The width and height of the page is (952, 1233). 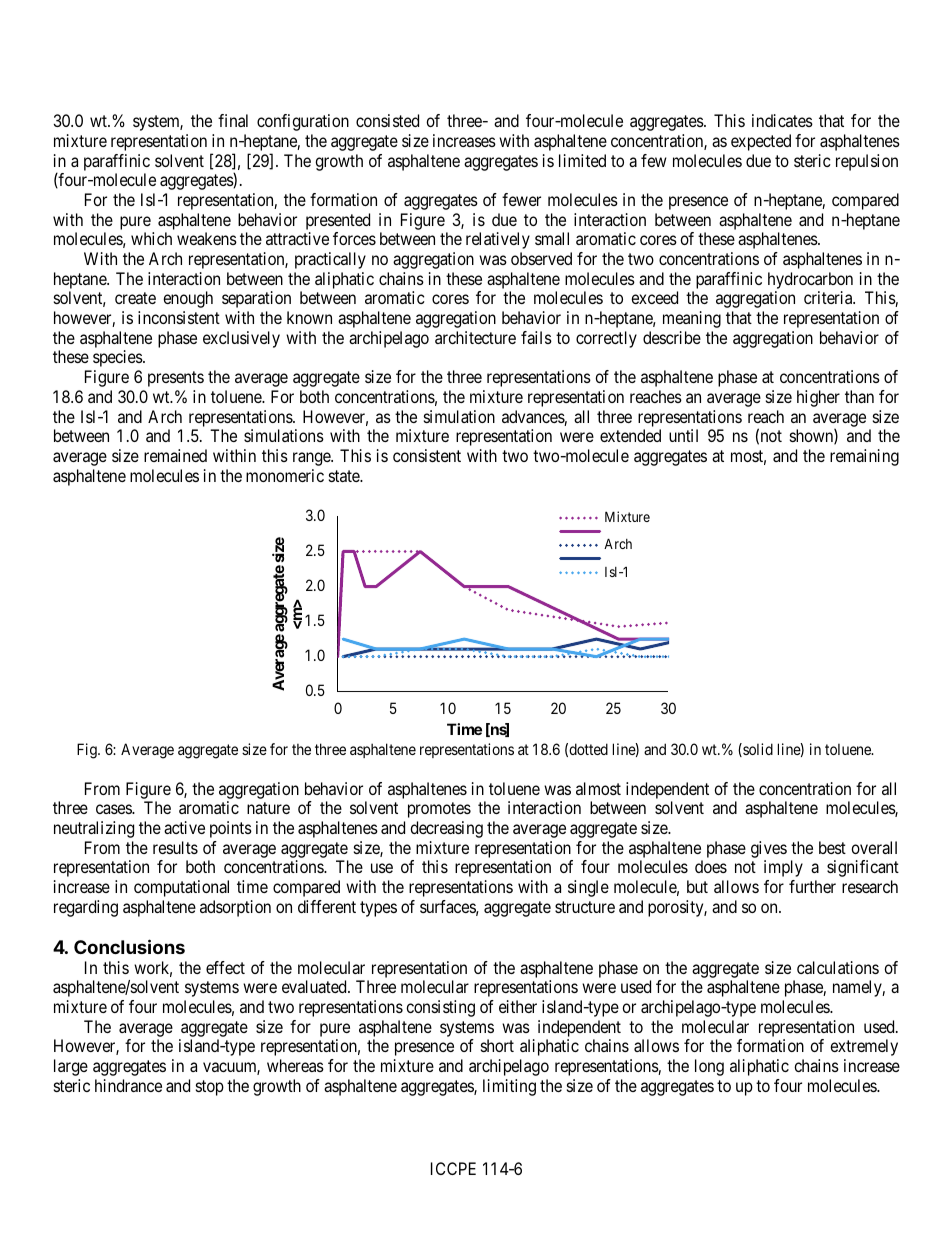 I want to click on solid, so click(x=757, y=750).
